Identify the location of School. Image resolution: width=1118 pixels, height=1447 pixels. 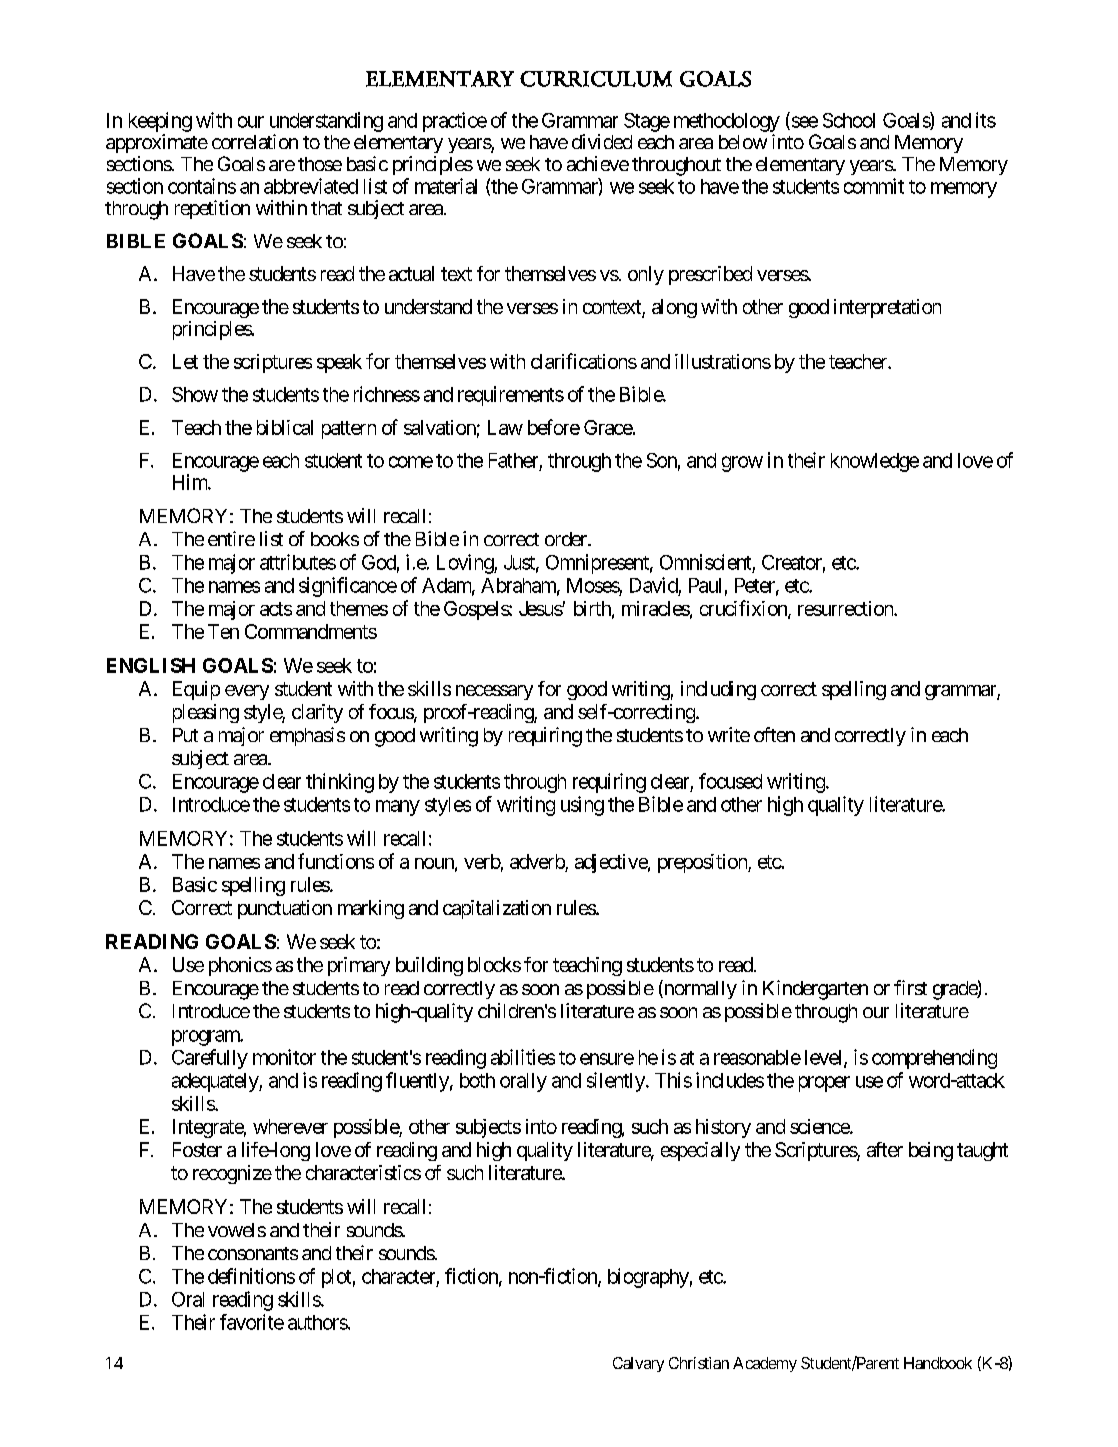
(849, 120).
